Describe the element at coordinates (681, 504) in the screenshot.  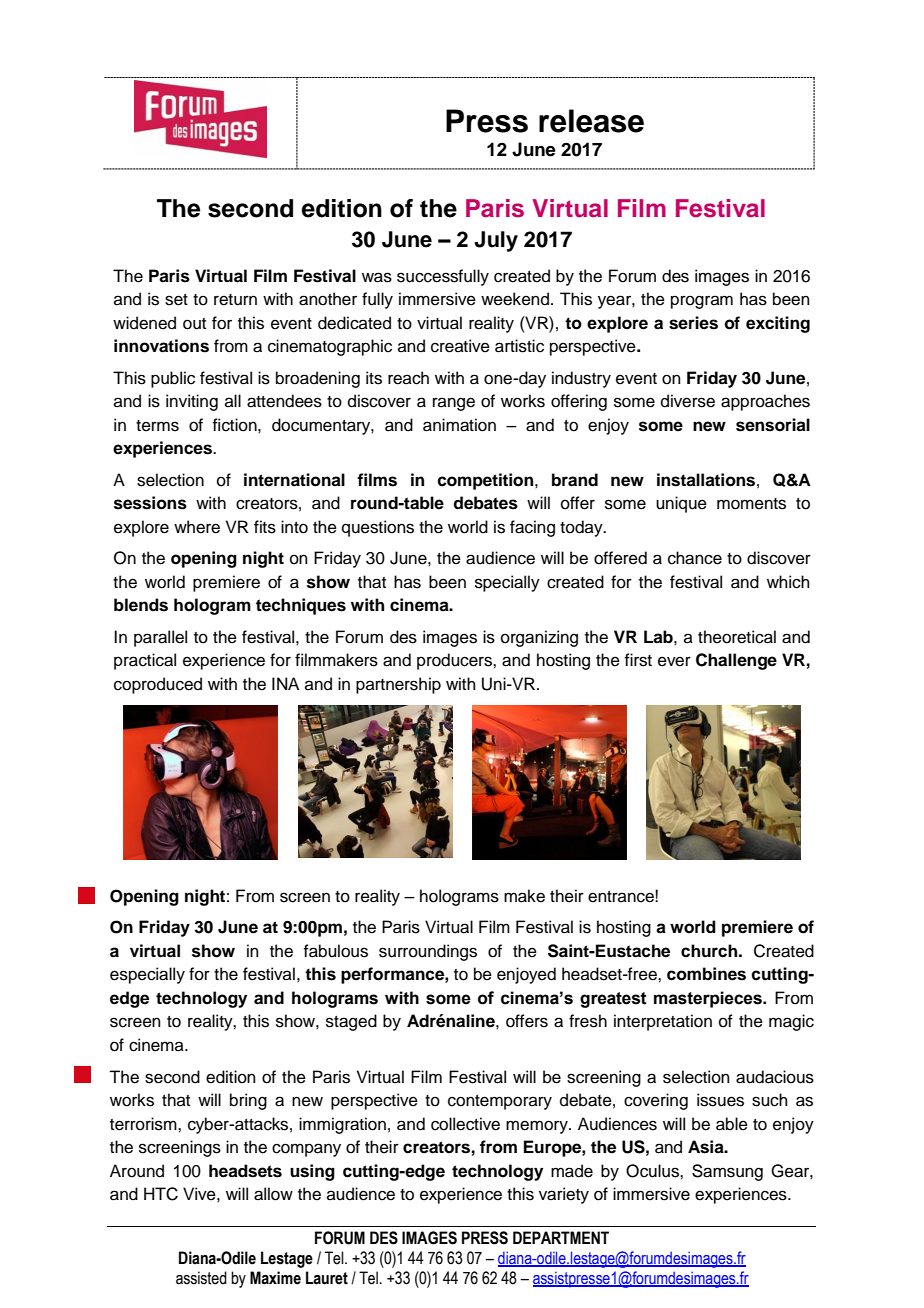
I see `unique` at that location.
